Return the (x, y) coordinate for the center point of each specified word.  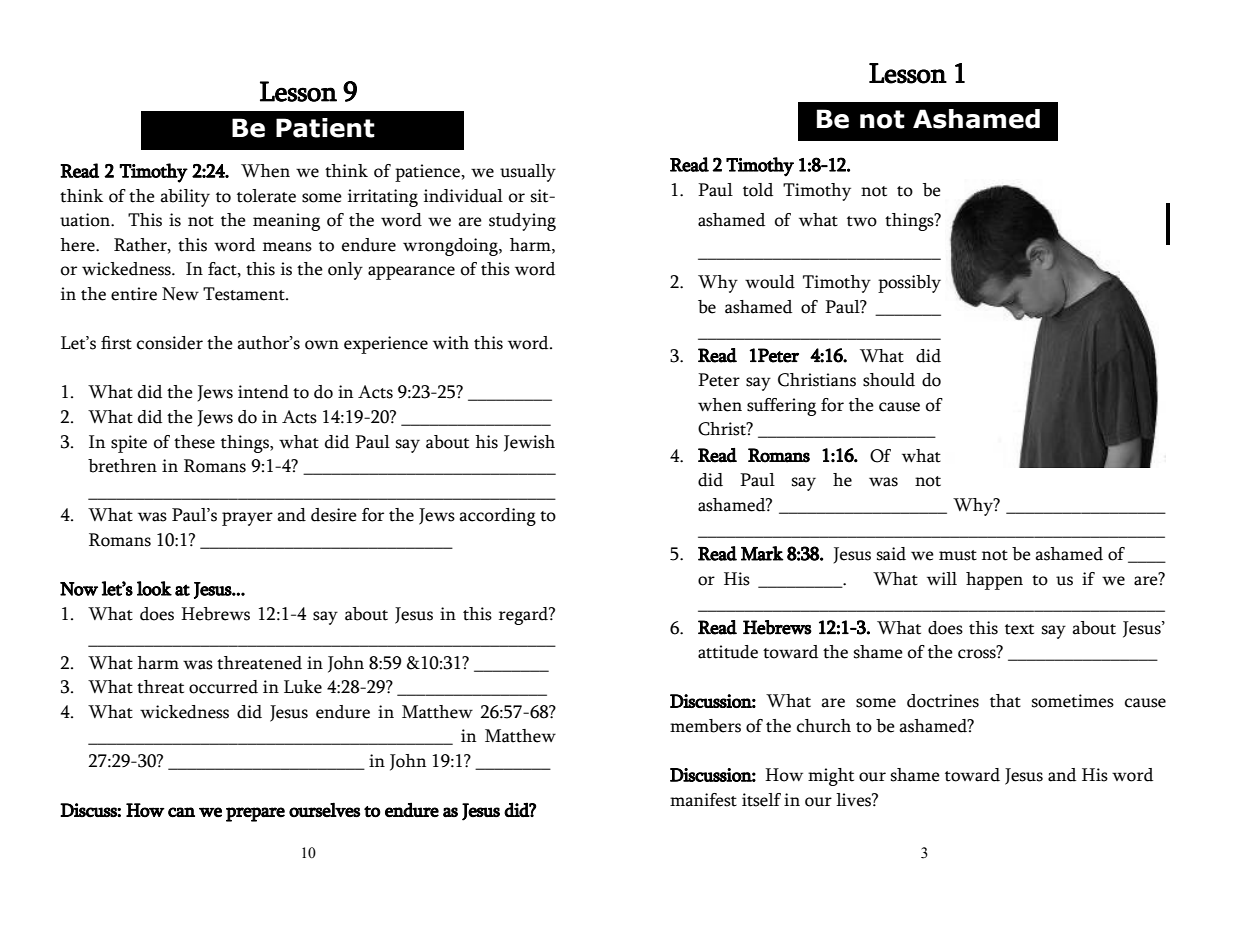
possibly (909, 284)
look (154, 588)
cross (978, 653)
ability (185, 198)
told (758, 190)
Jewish (529, 443)
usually (528, 173)
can (181, 812)
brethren (122, 466)
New (180, 294)
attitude (728, 652)
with (451, 343)
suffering (781, 407)
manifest (703, 800)
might (831, 777)
